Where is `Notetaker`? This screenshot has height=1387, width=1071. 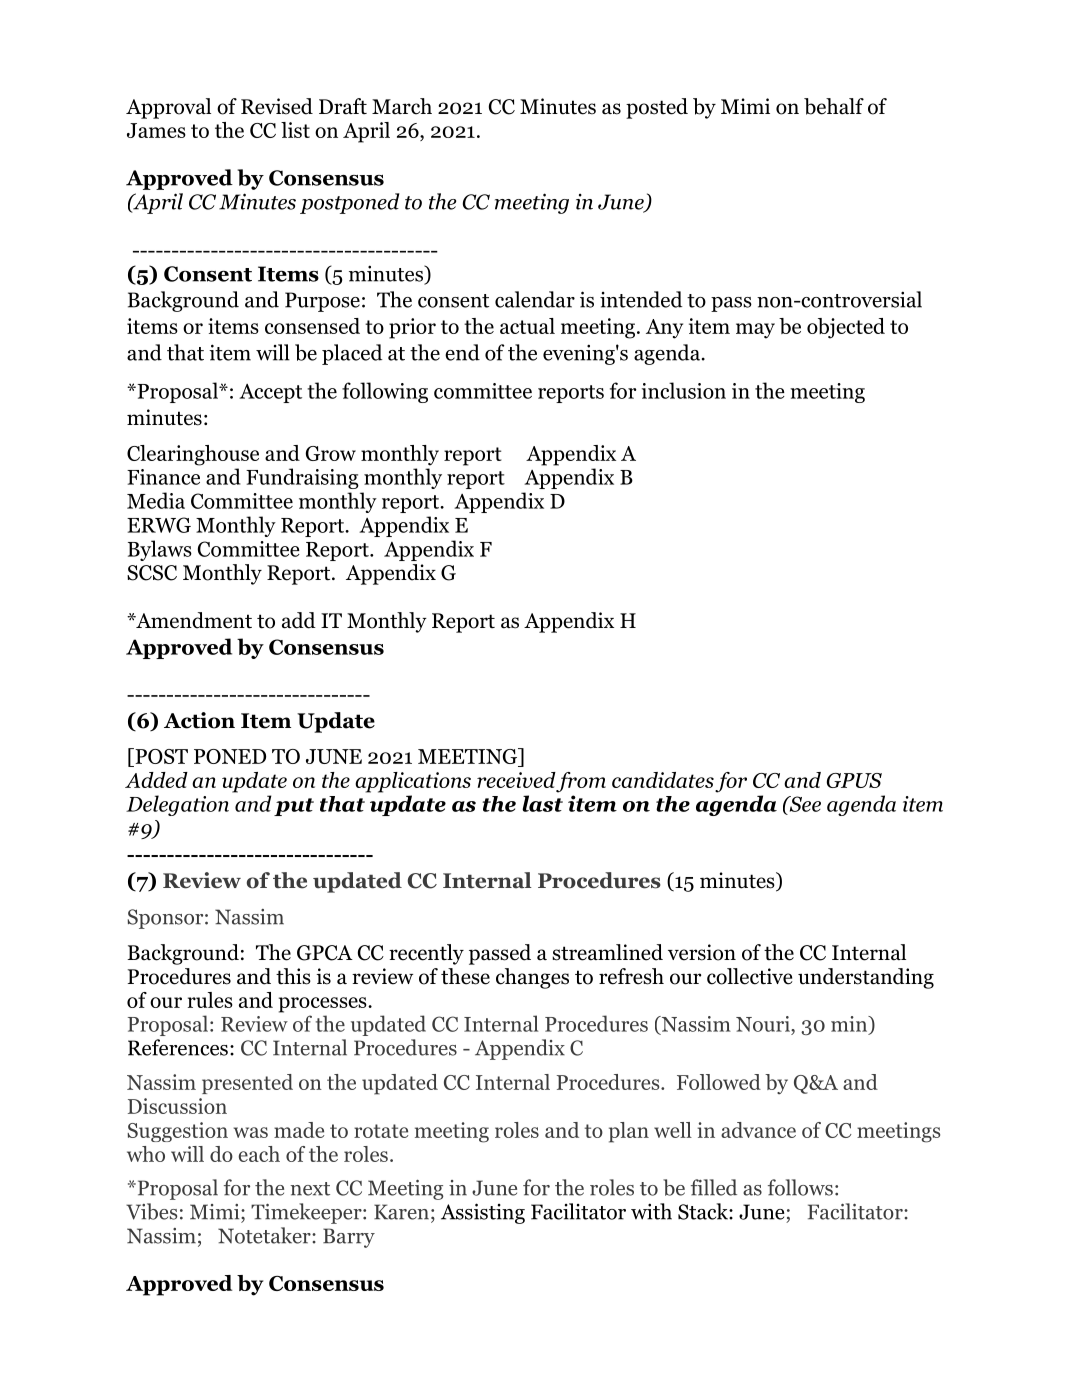
Notetaker is located at coordinates (265, 1235).
